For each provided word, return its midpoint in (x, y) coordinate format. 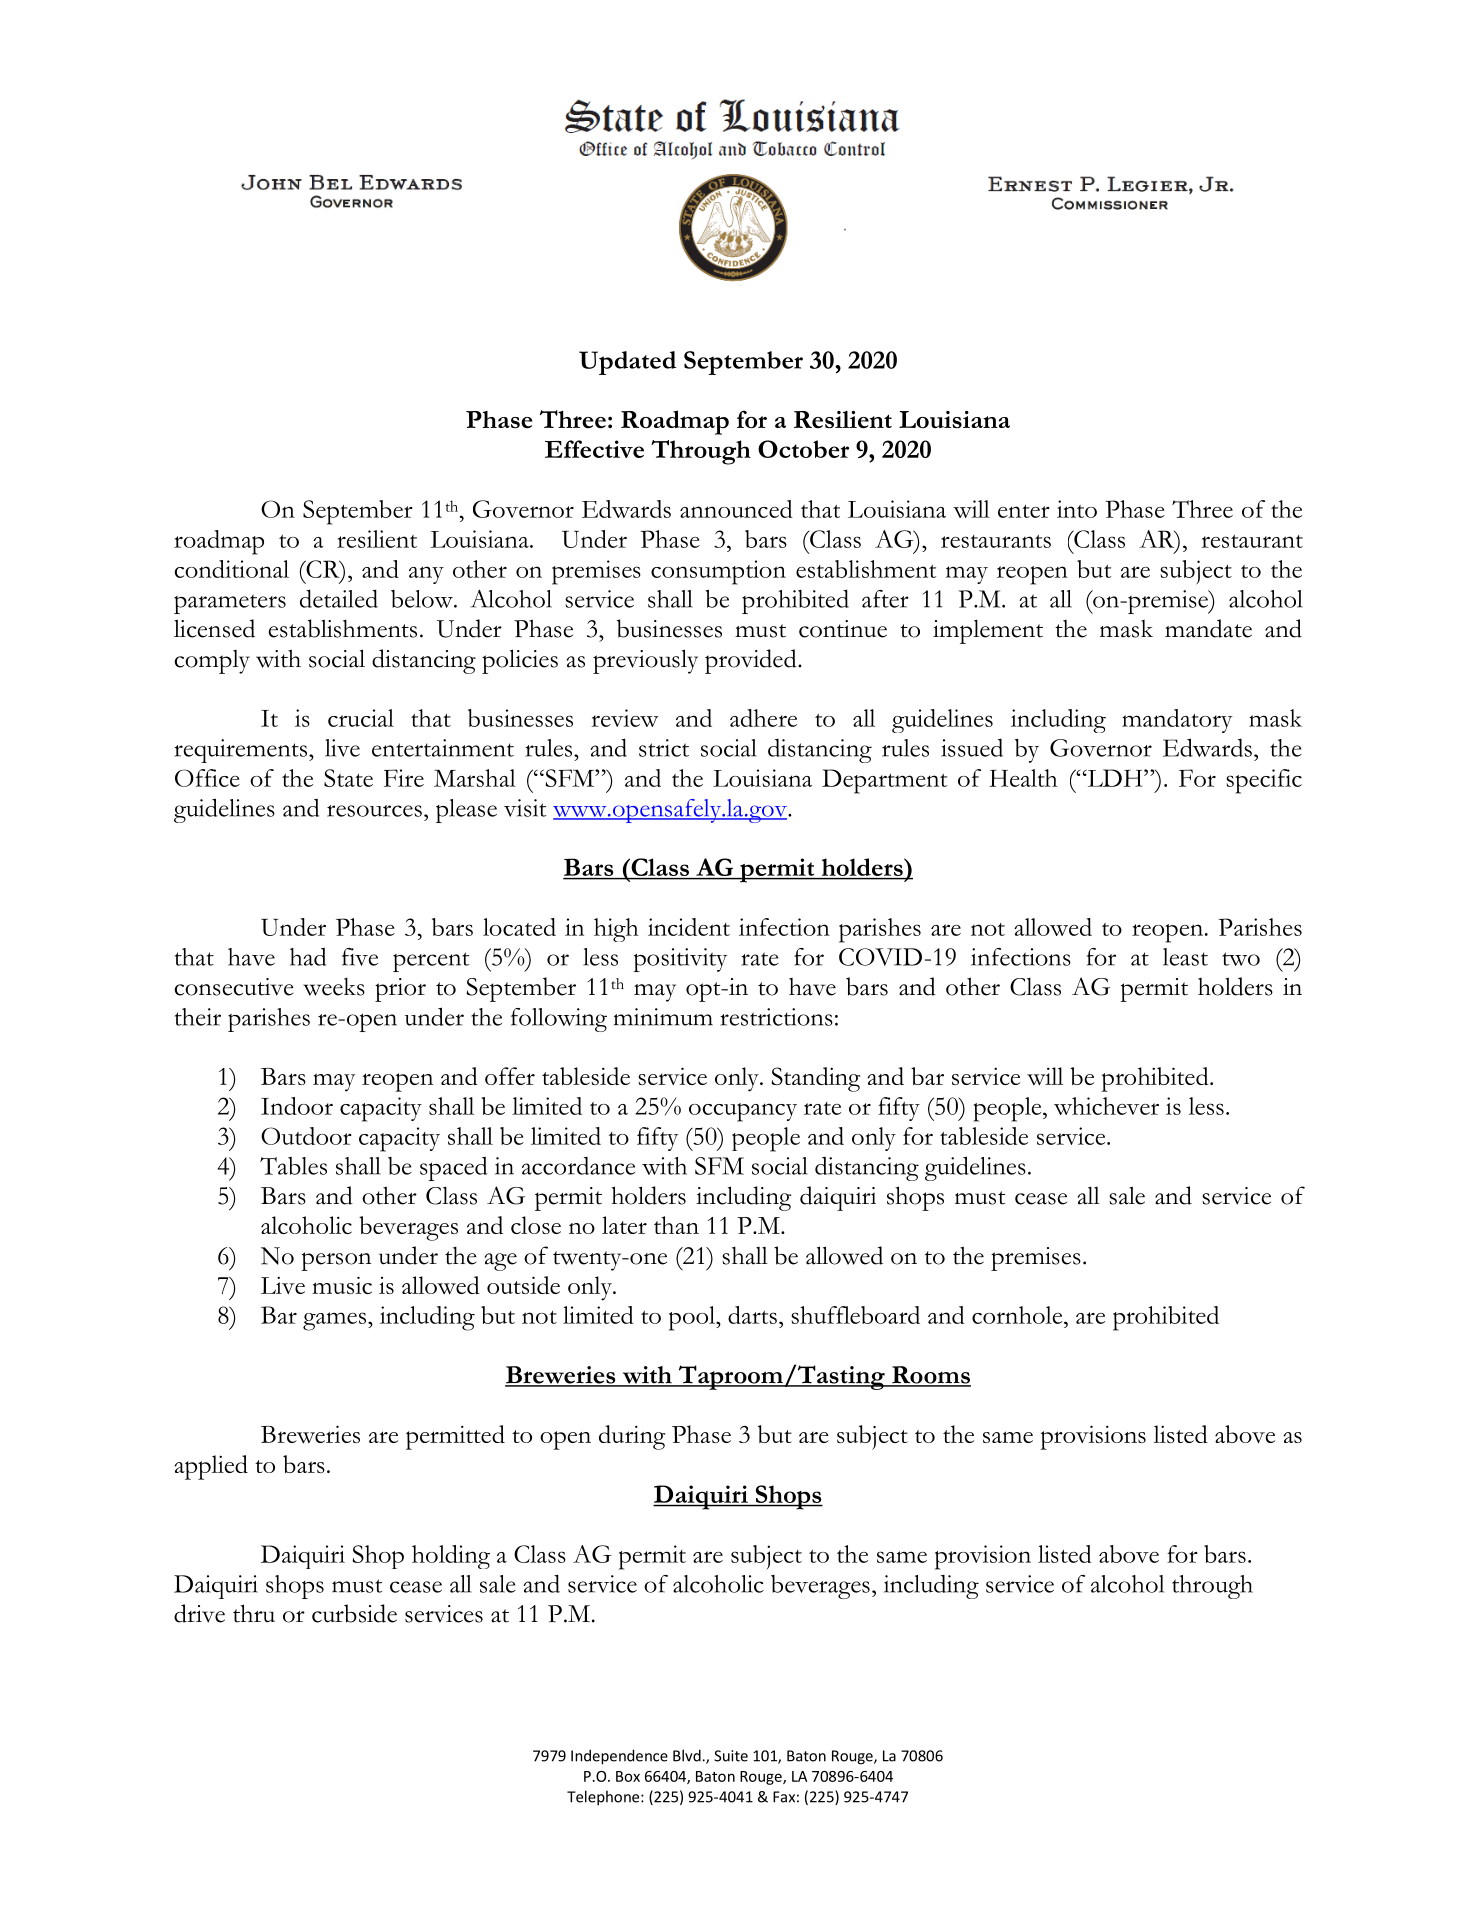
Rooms (930, 1376)
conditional (231, 569)
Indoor (297, 1106)
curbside (354, 1613)
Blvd (688, 1755)
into (1077, 509)
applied (211, 1467)
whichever (1106, 1106)
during (632, 1437)
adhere (763, 718)
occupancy (743, 1112)
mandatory (1177, 721)
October (803, 449)
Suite (731, 1756)
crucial (361, 718)
